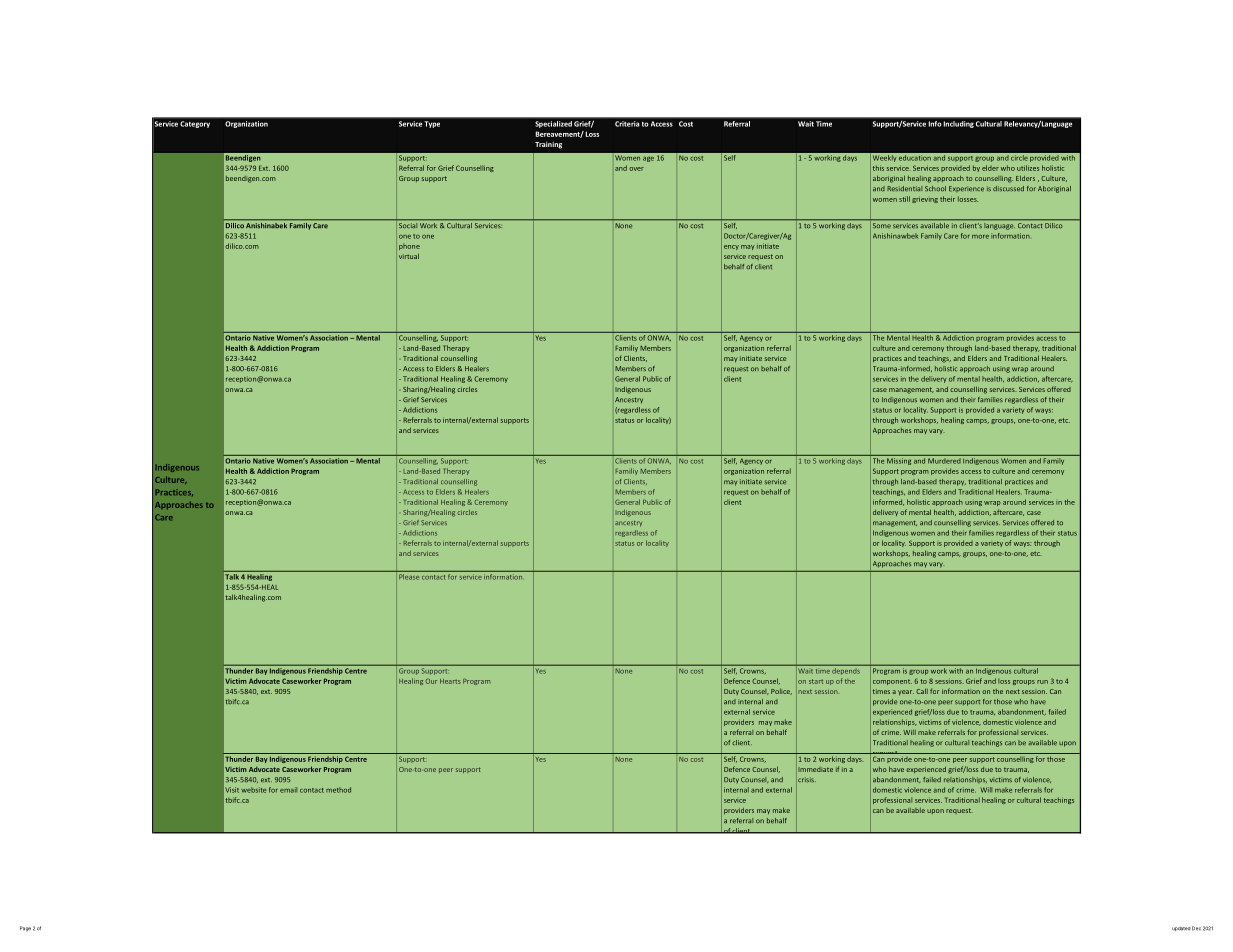 The width and height of the document is (1233, 952). What do you see at coordinates (450, 681) in the document?
I see `Hearts` at bounding box center [450, 681].
